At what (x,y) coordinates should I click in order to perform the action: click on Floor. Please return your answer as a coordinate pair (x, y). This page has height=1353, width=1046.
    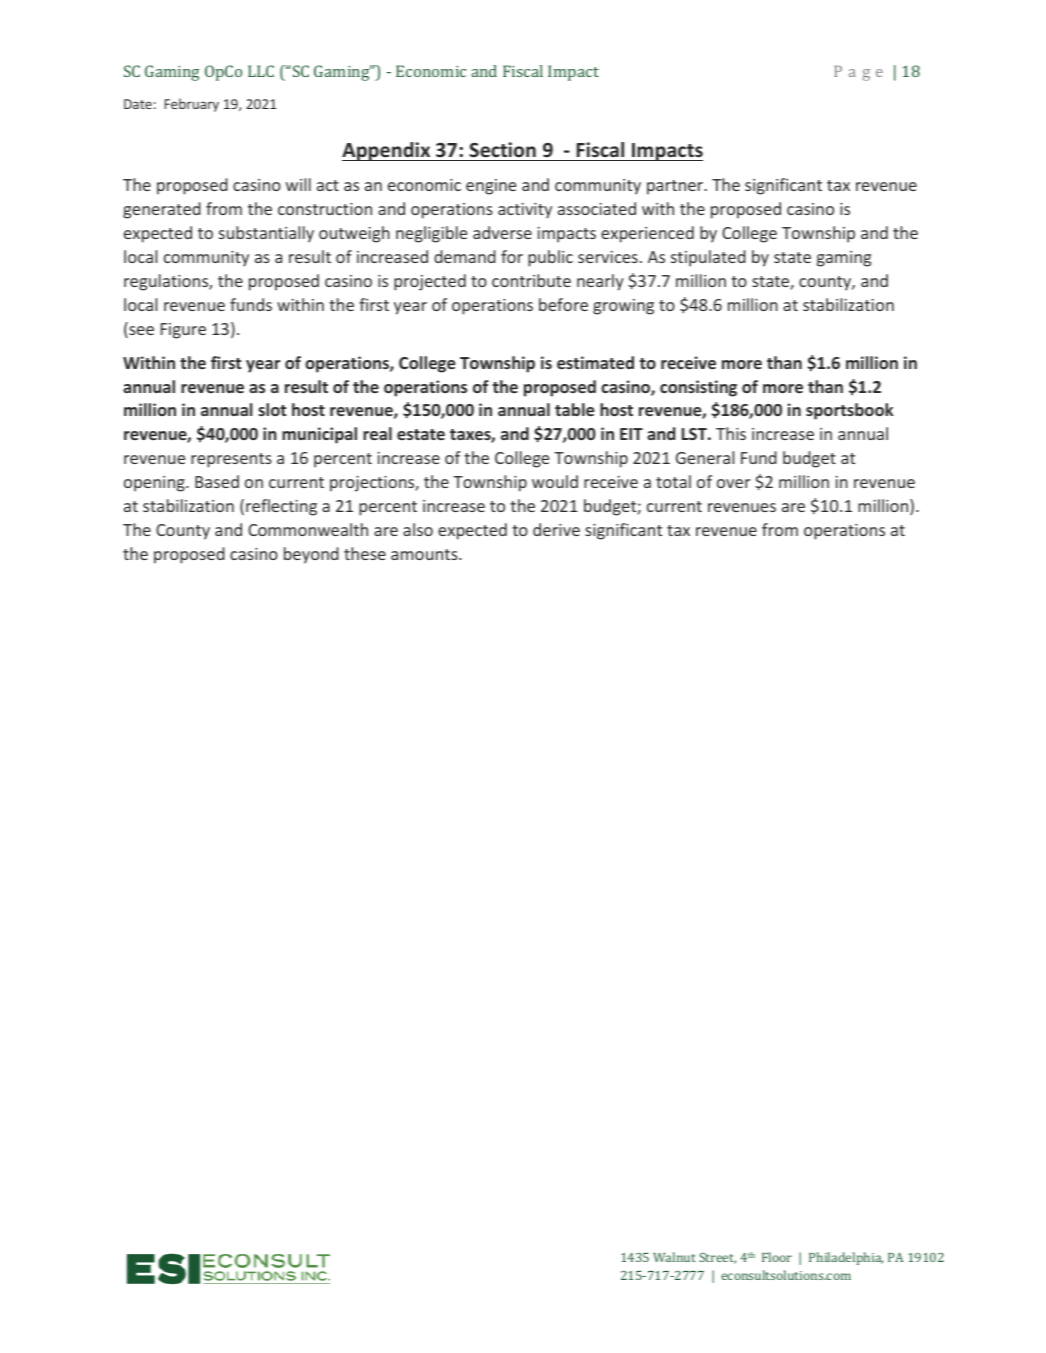
    Looking at the image, I should click on (777, 1257).
